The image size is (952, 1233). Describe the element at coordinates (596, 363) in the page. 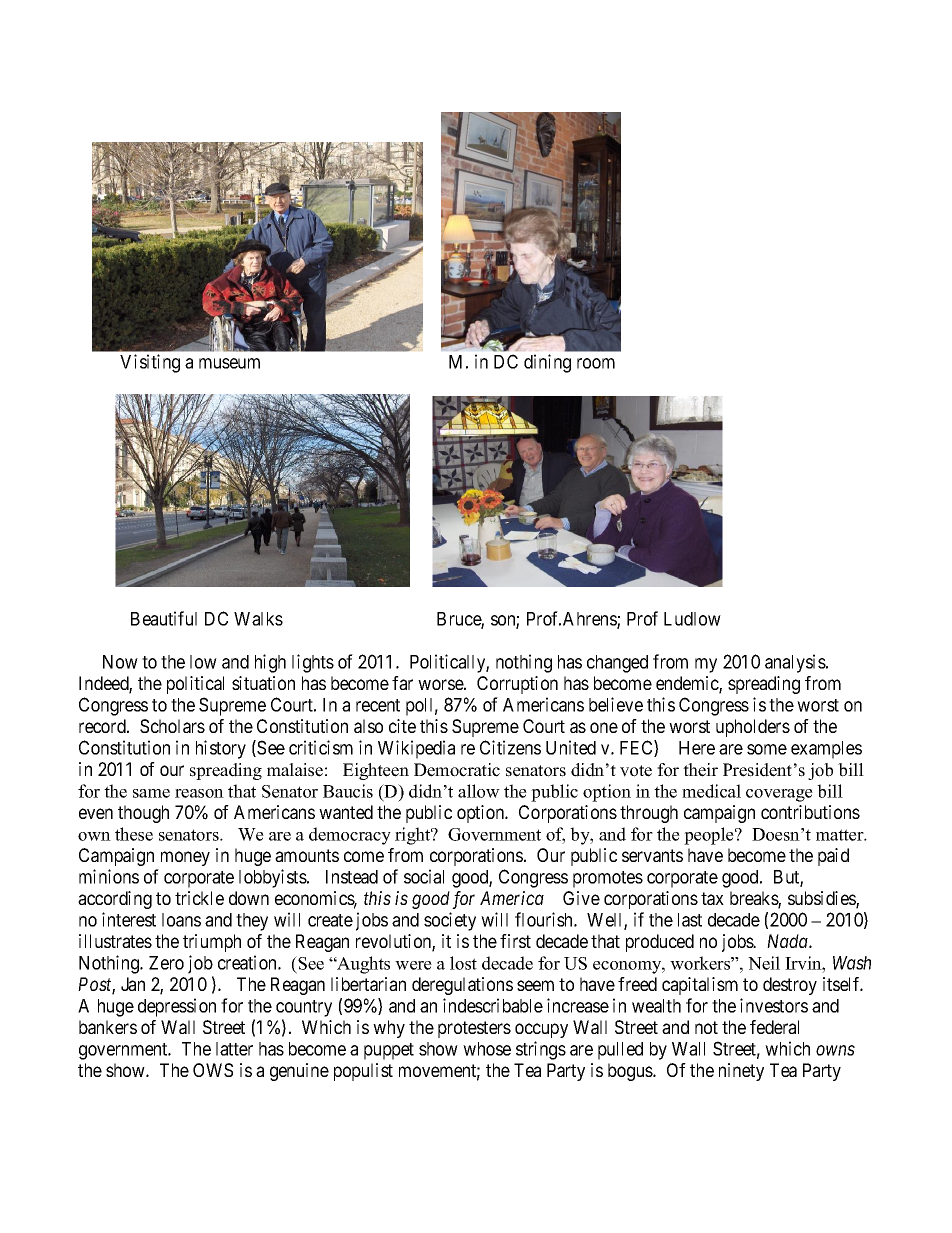

I see `room` at that location.
